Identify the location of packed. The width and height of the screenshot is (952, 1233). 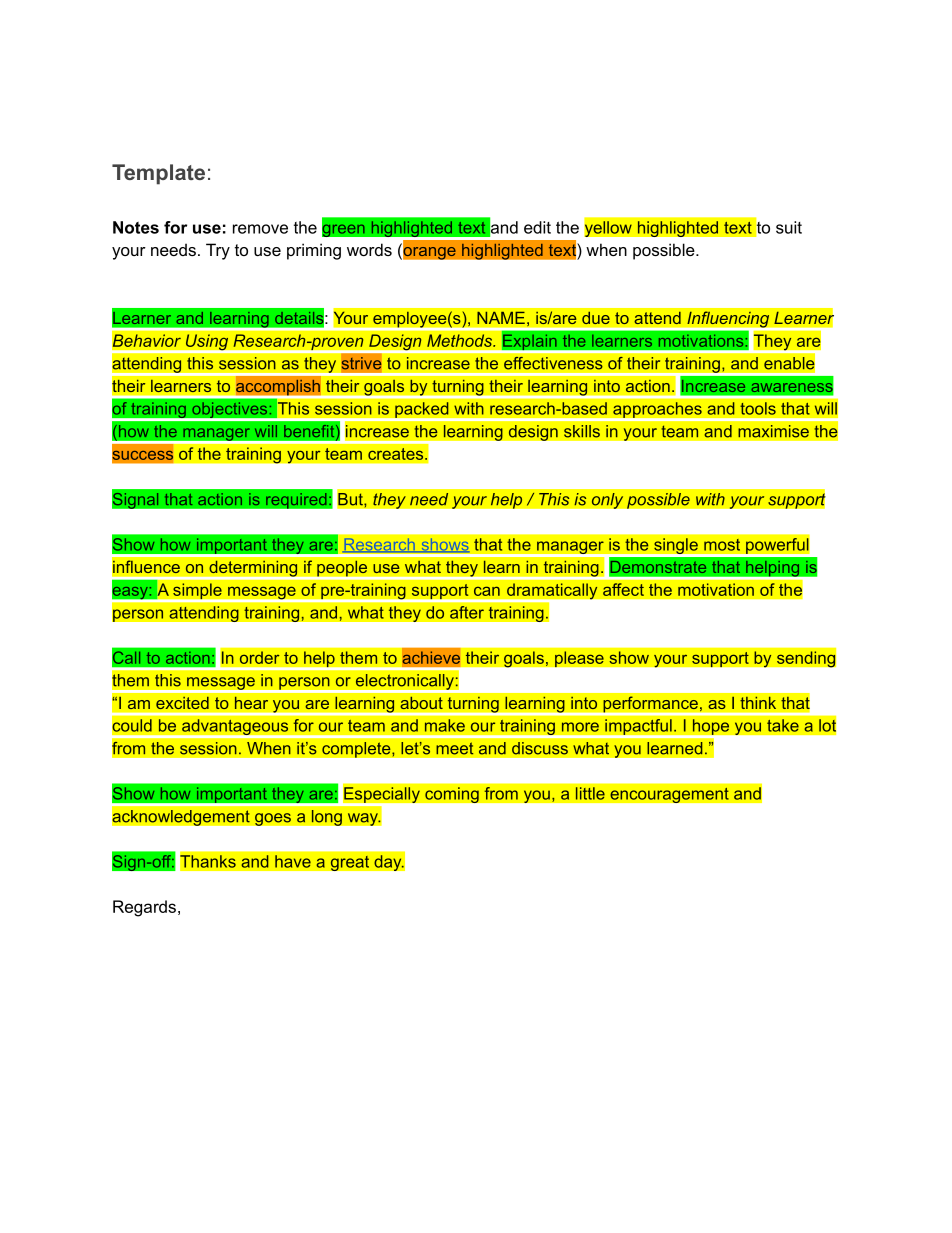
(422, 411).
